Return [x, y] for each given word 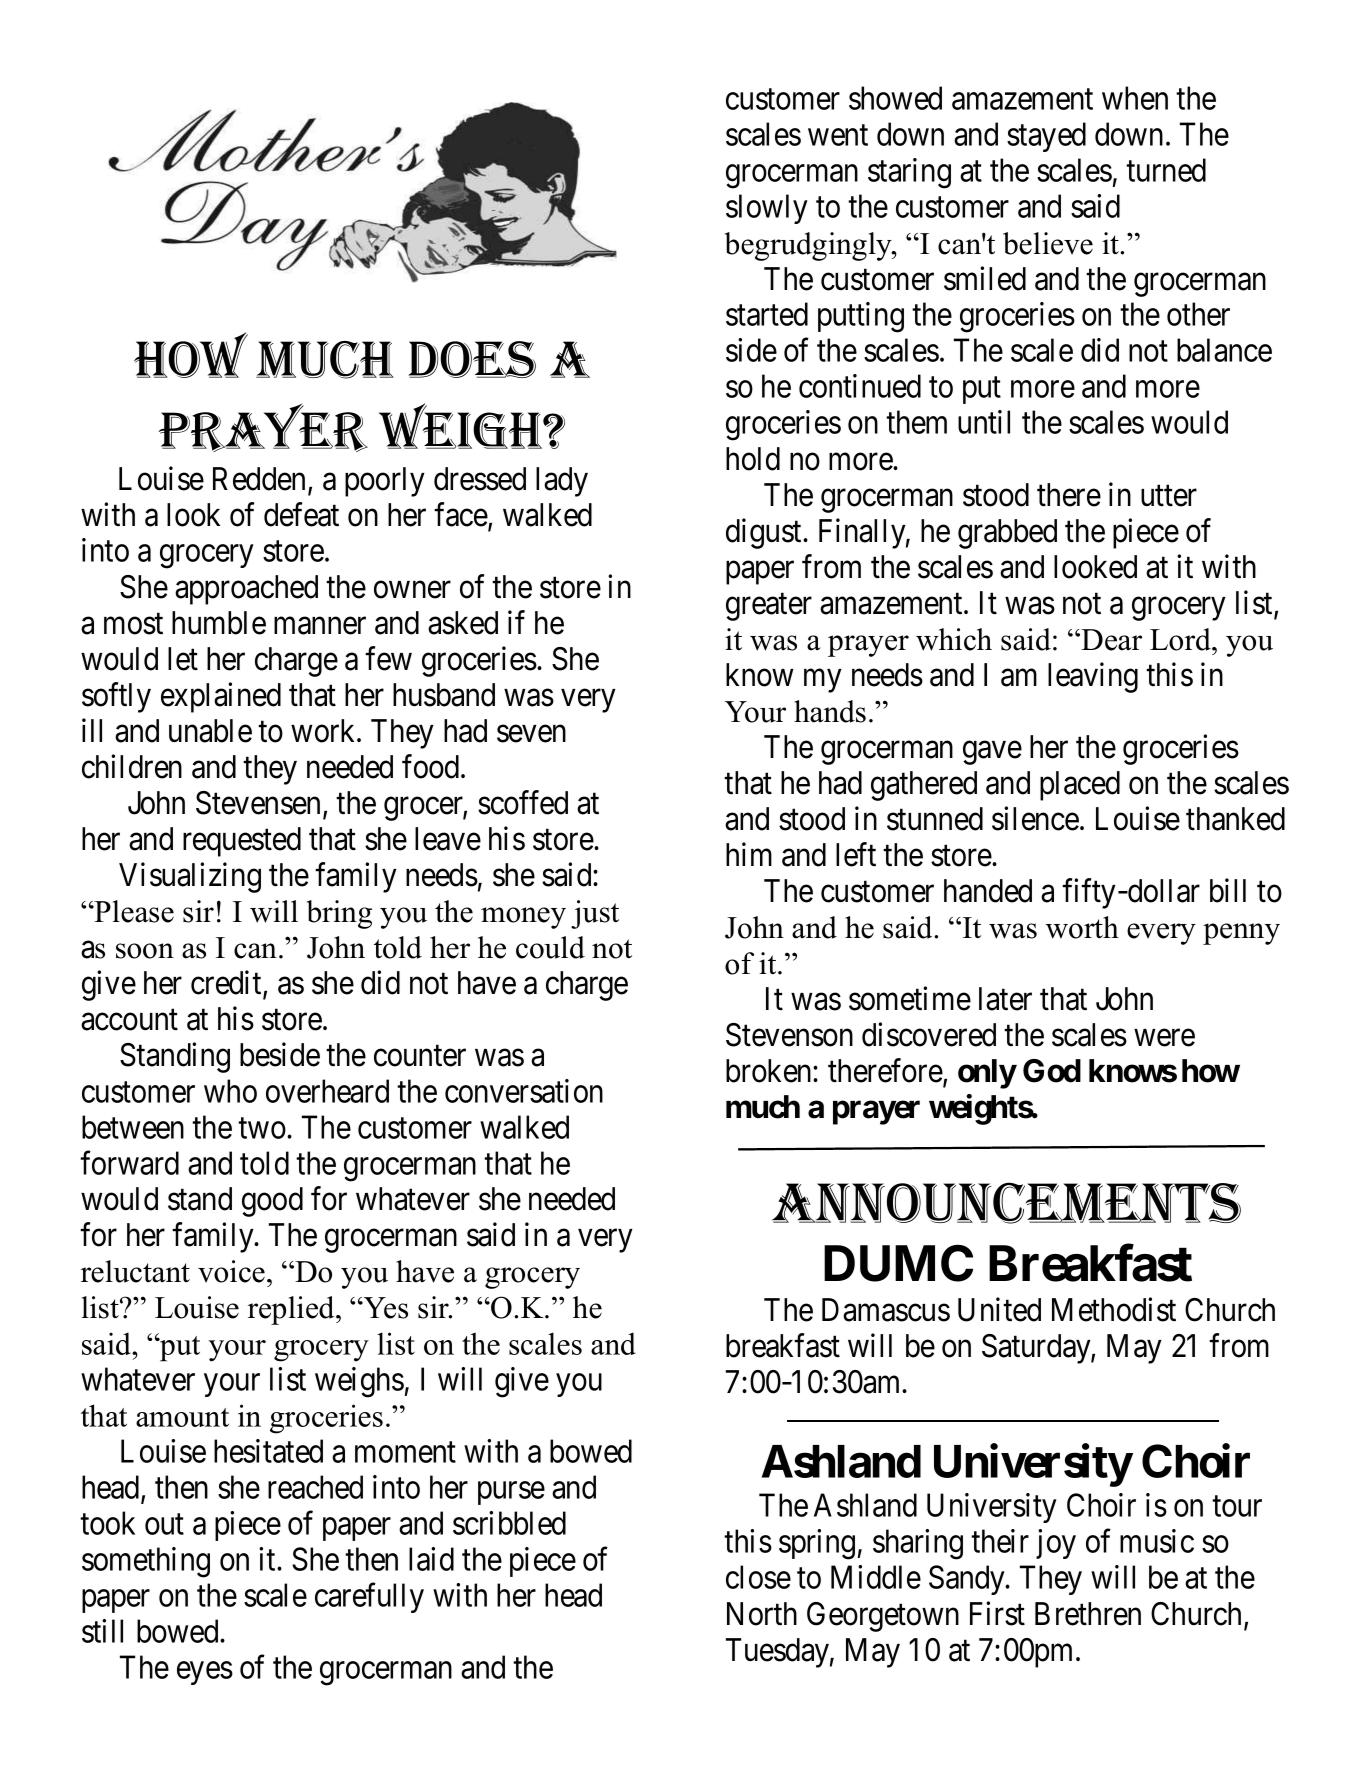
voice [231, 1271]
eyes [205, 1673]
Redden [259, 479]
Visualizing [190, 877]
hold [753, 459]
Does [472, 359]
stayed [1046, 137]
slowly [767, 209]
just [595, 914]
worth [1082, 927]
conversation [524, 1091]
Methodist [1114, 1309]
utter [1169, 496]
